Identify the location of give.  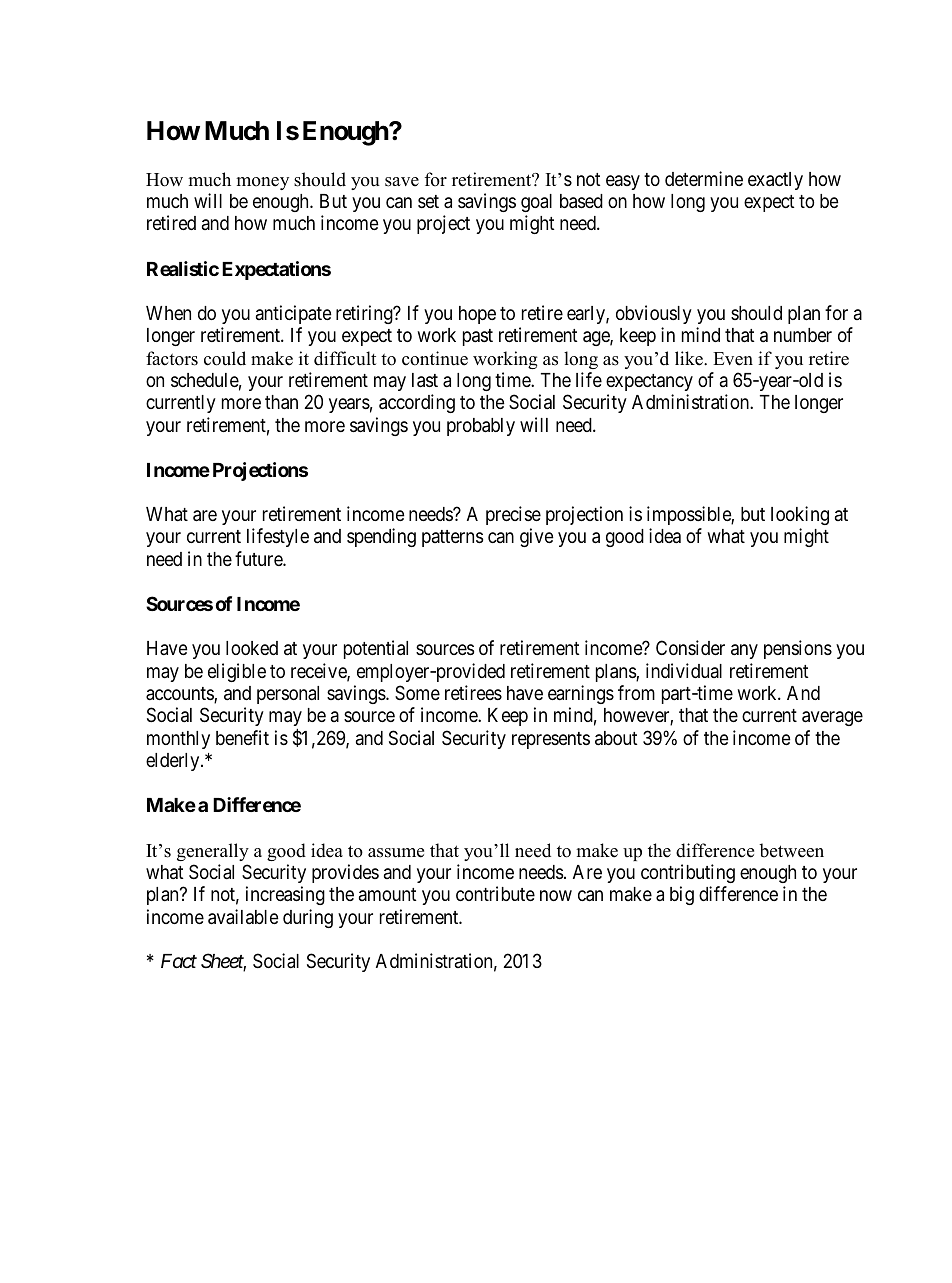
(537, 537).
